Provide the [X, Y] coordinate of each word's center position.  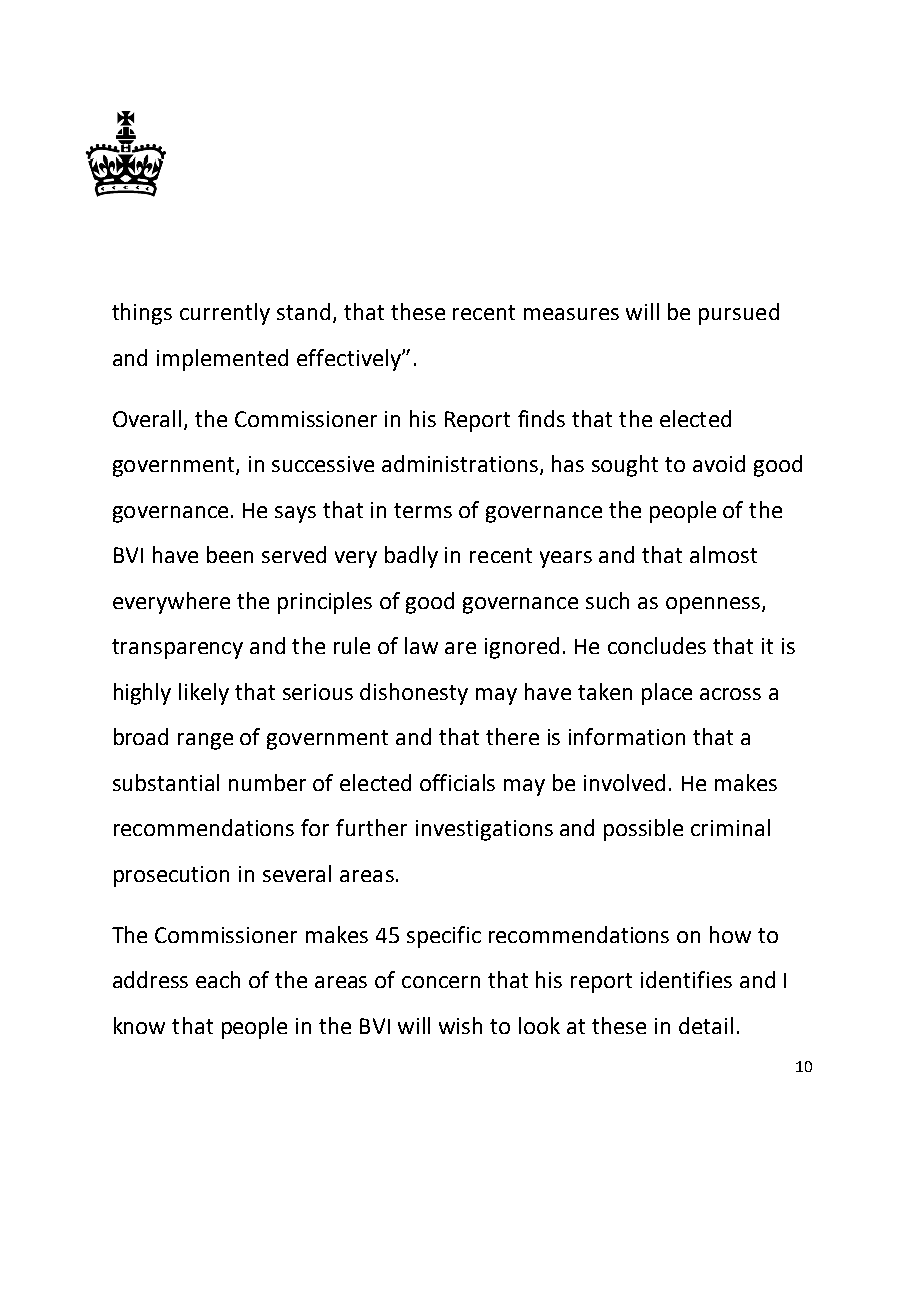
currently [225, 314]
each [218, 979]
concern [441, 982]
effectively [350, 360]
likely [204, 694]
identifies [686, 979]
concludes [657, 645]
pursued [739, 314]
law [421, 645]
